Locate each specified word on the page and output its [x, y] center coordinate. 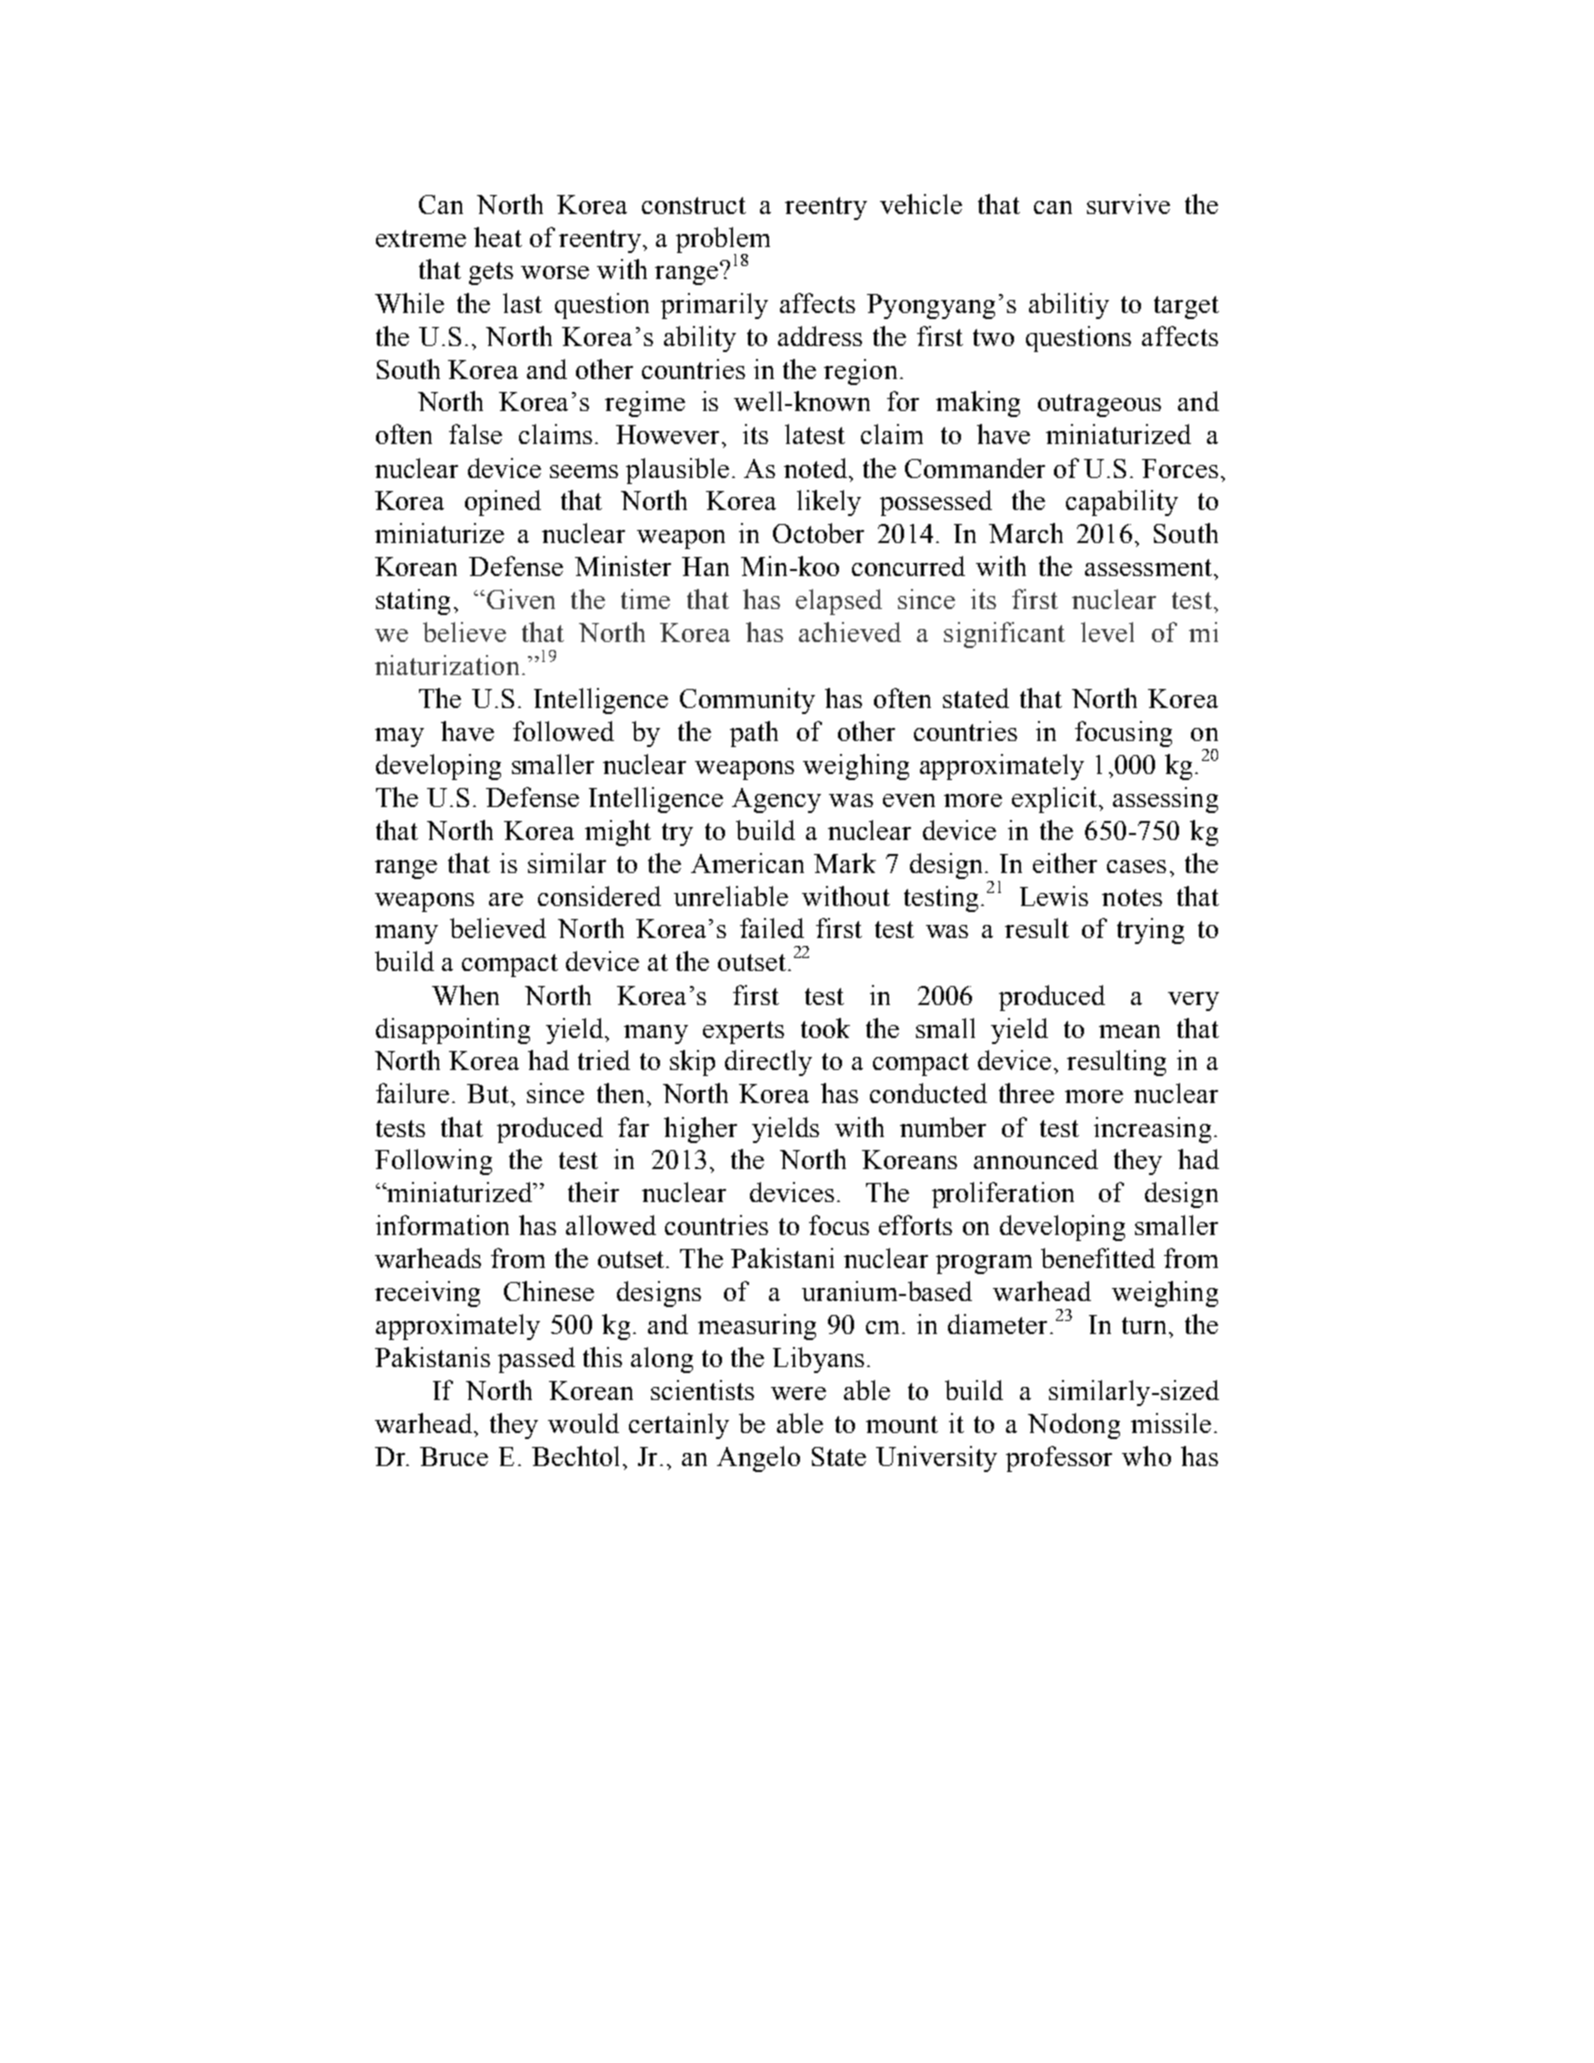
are [506, 899]
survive [1128, 204]
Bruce [454, 1456]
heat [498, 237]
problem [723, 241]
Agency [776, 800]
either [1065, 863]
